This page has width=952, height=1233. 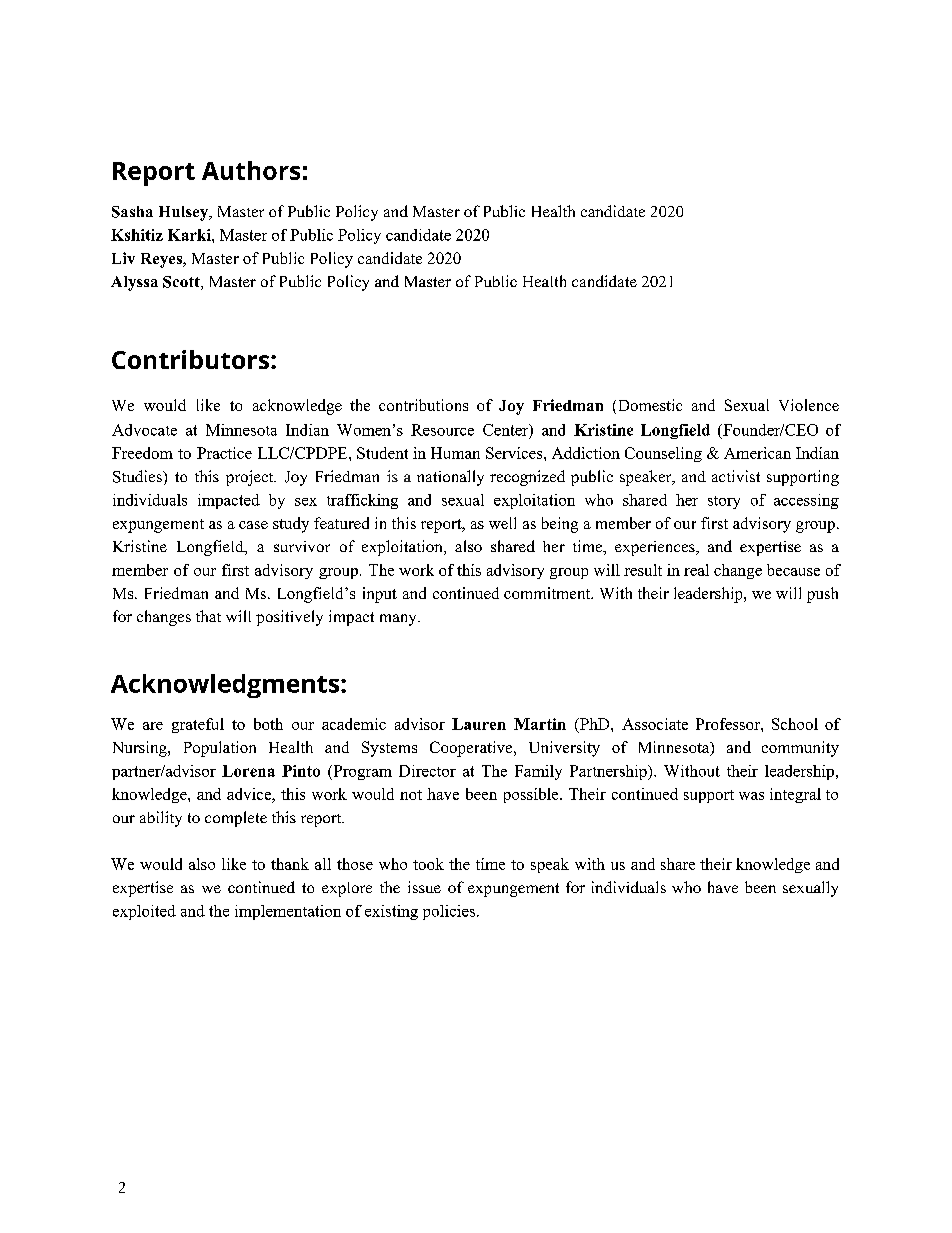 What do you see at coordinates (399, 620) in the page?
I see `many` at bounding box center [399, 620].
